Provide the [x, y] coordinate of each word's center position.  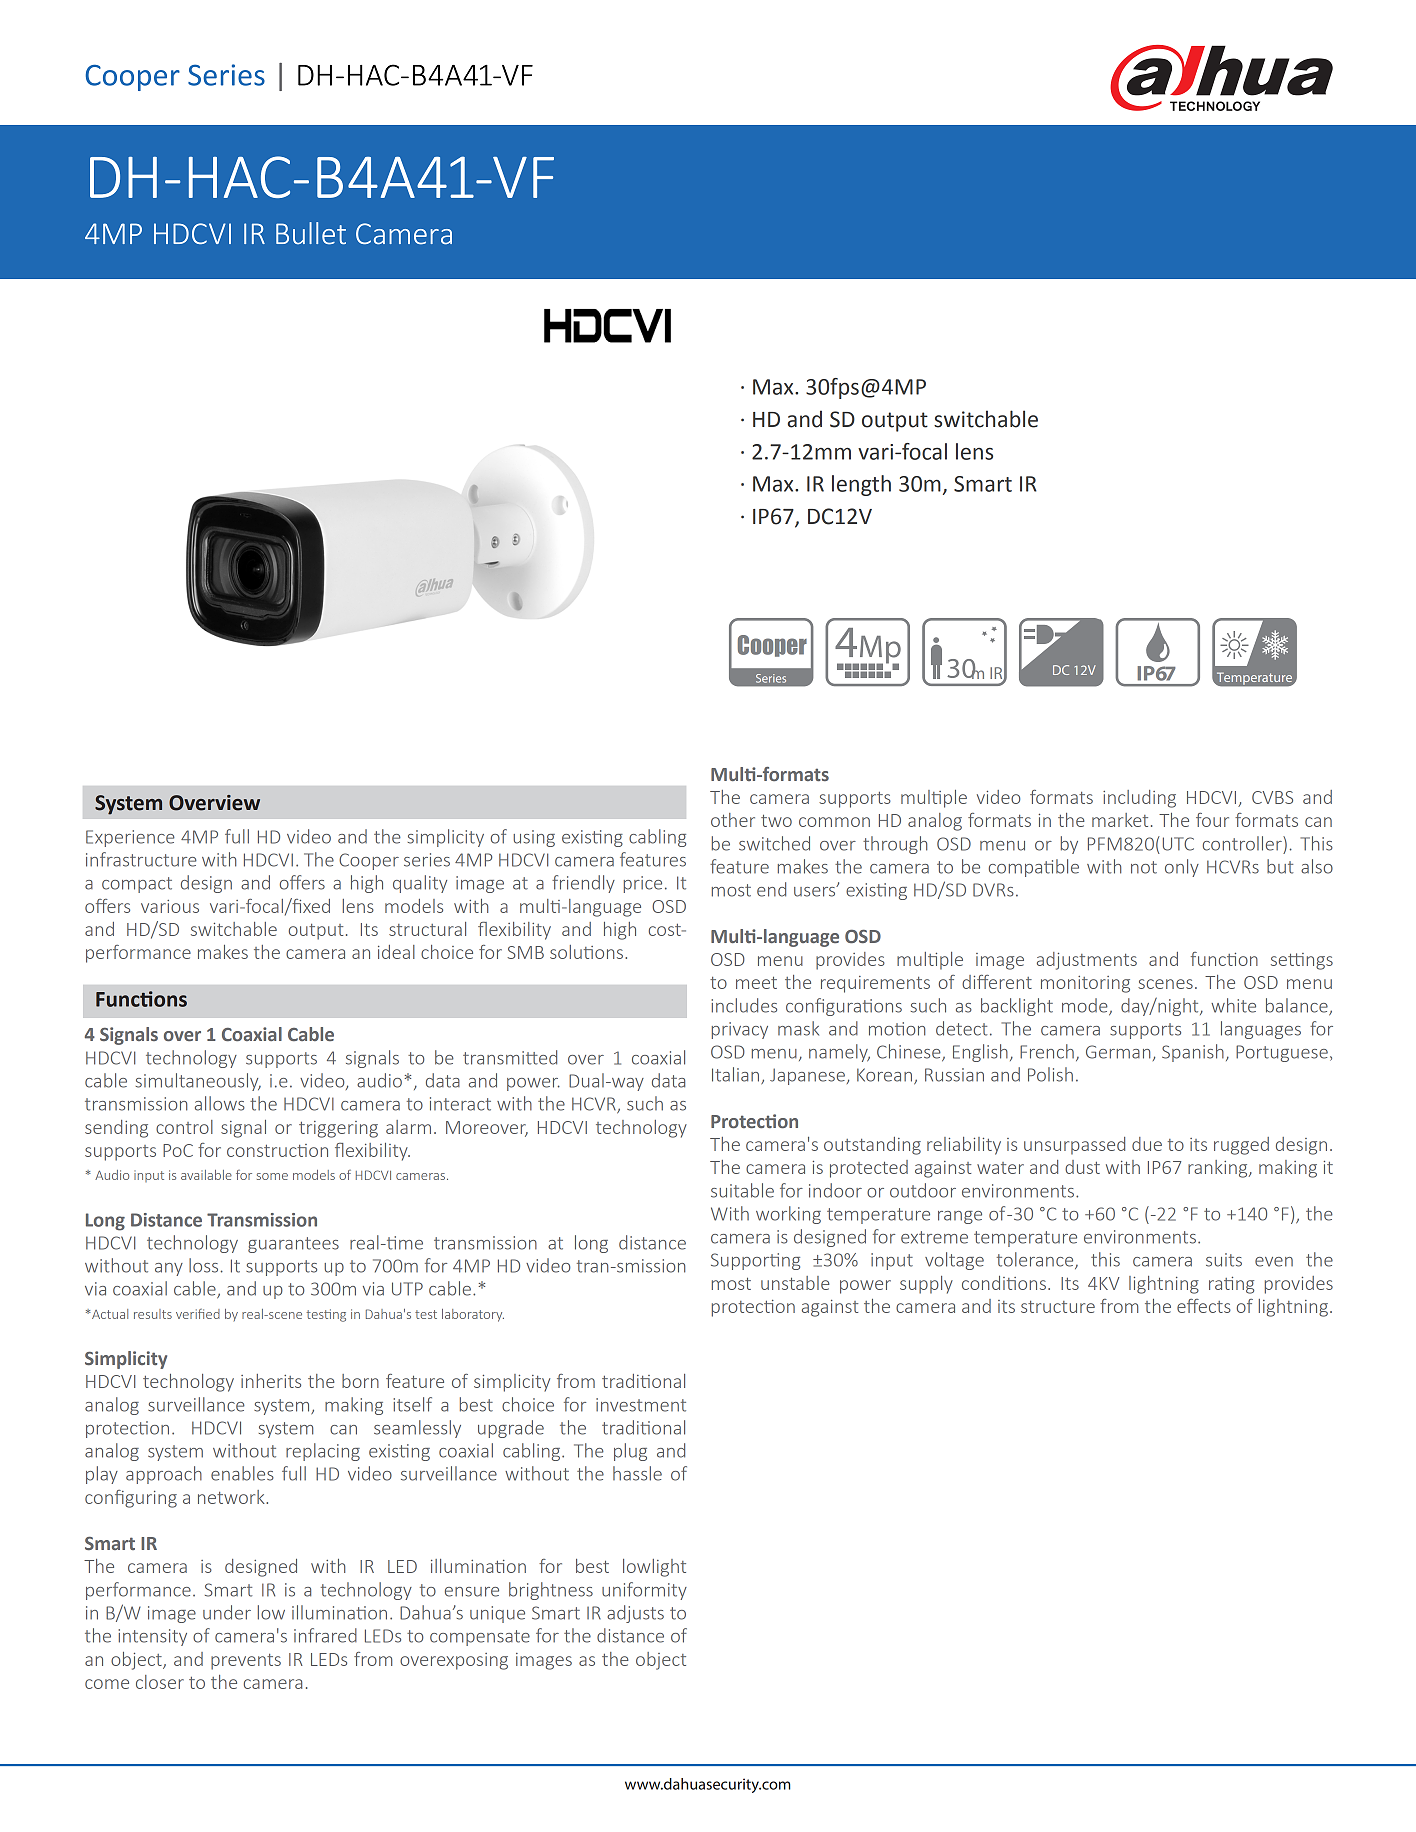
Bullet [311, 233]
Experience [130, 838]
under [227, 1612]
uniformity [644, 1591]
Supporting [755, 1261]
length [861, 485]
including [1139, 799]
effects [1204, 1306]
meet [756, 983]
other [733, 820]
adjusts [635, 1614]
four [1212, 820]
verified [198, 1314]
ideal [396, 952]
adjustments [1087, 961]
